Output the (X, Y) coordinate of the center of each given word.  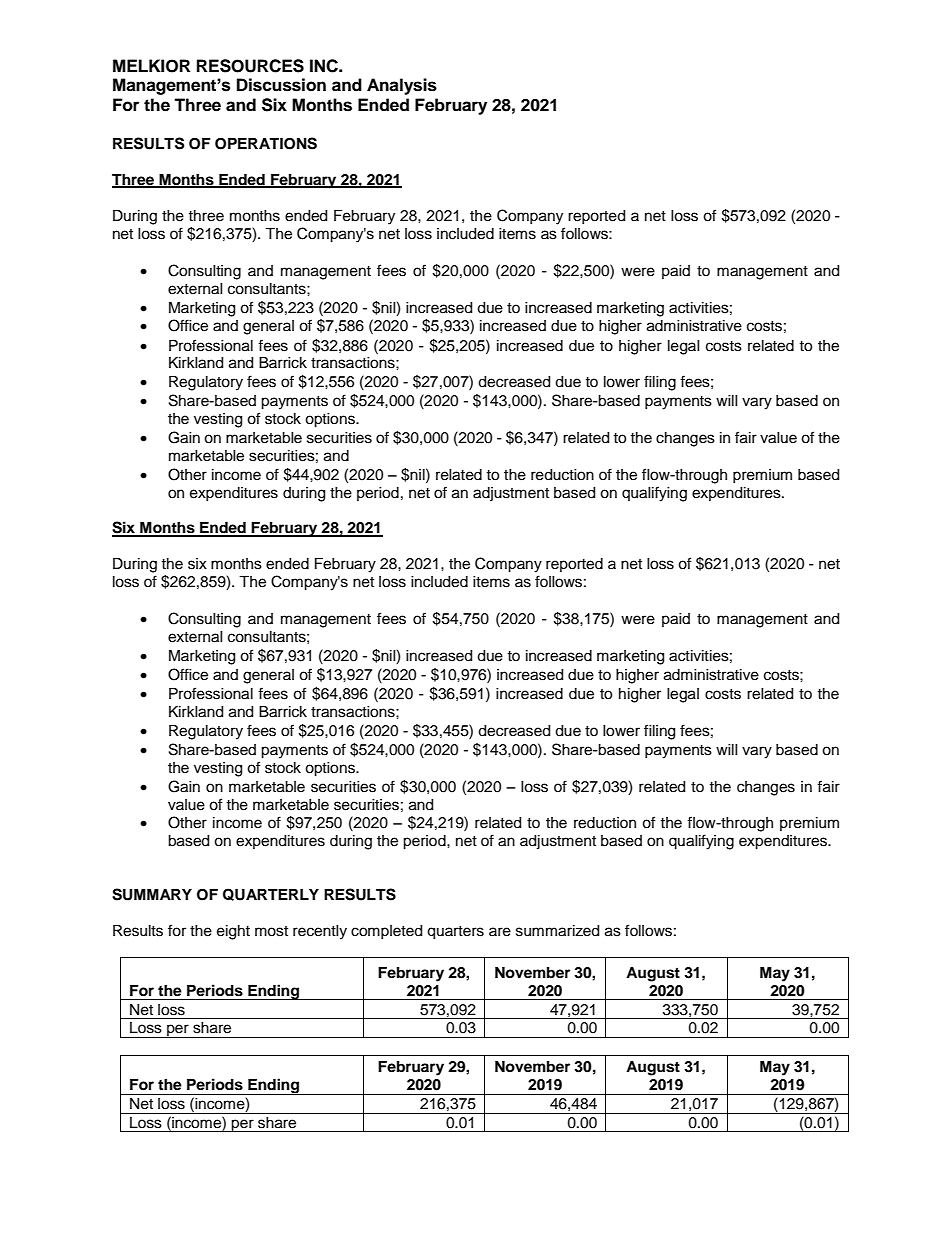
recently (320, 932)
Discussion (281, 85)
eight (233, 932)
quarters (455, 933)
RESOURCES (250, 66)
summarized (557, 931)
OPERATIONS (266, 143)
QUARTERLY (271, 894)
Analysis (402, 86)
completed (386, 932)
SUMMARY (152, 894)
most (271, 931)
